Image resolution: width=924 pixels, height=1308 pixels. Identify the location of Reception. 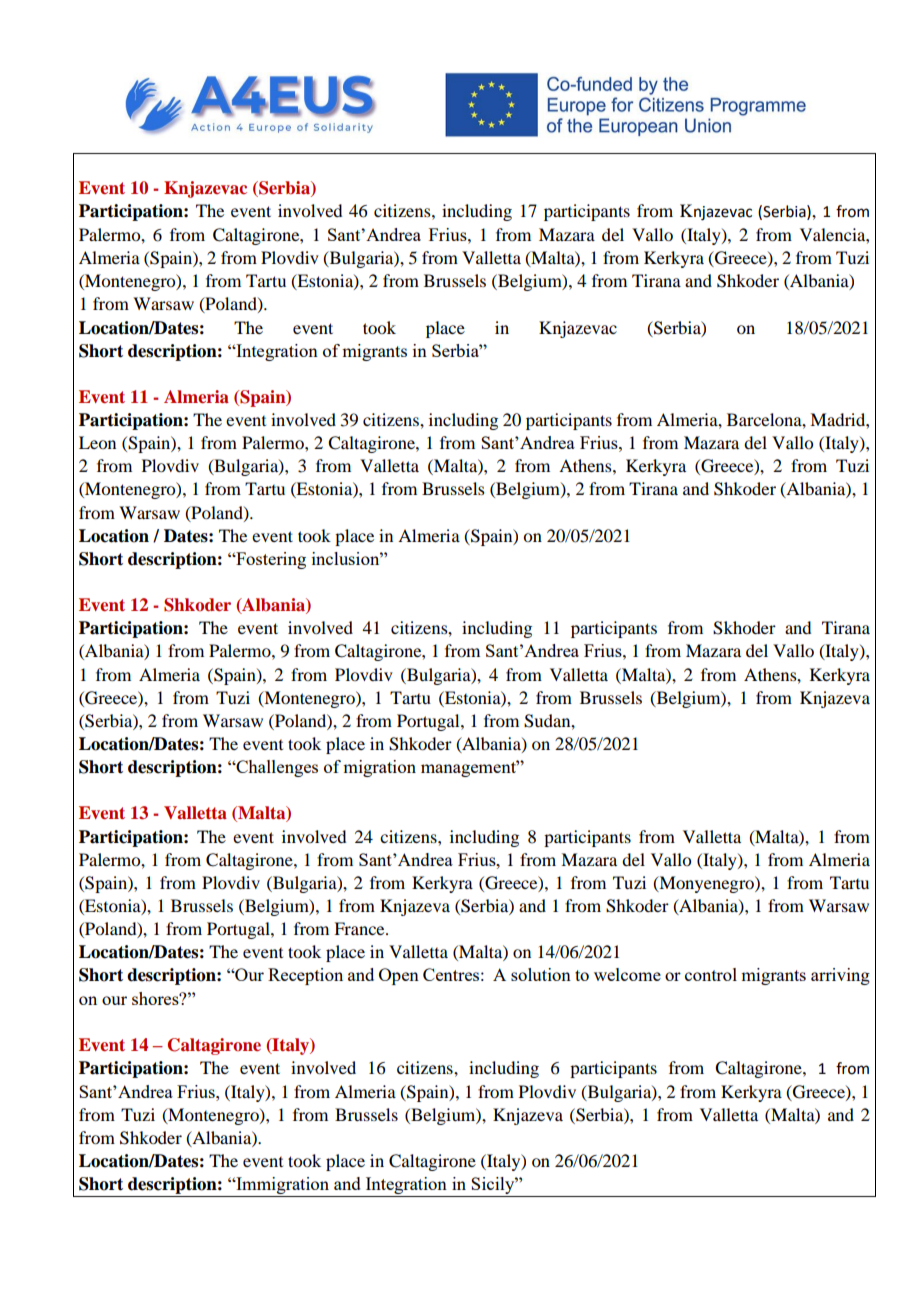
(305, 976).
